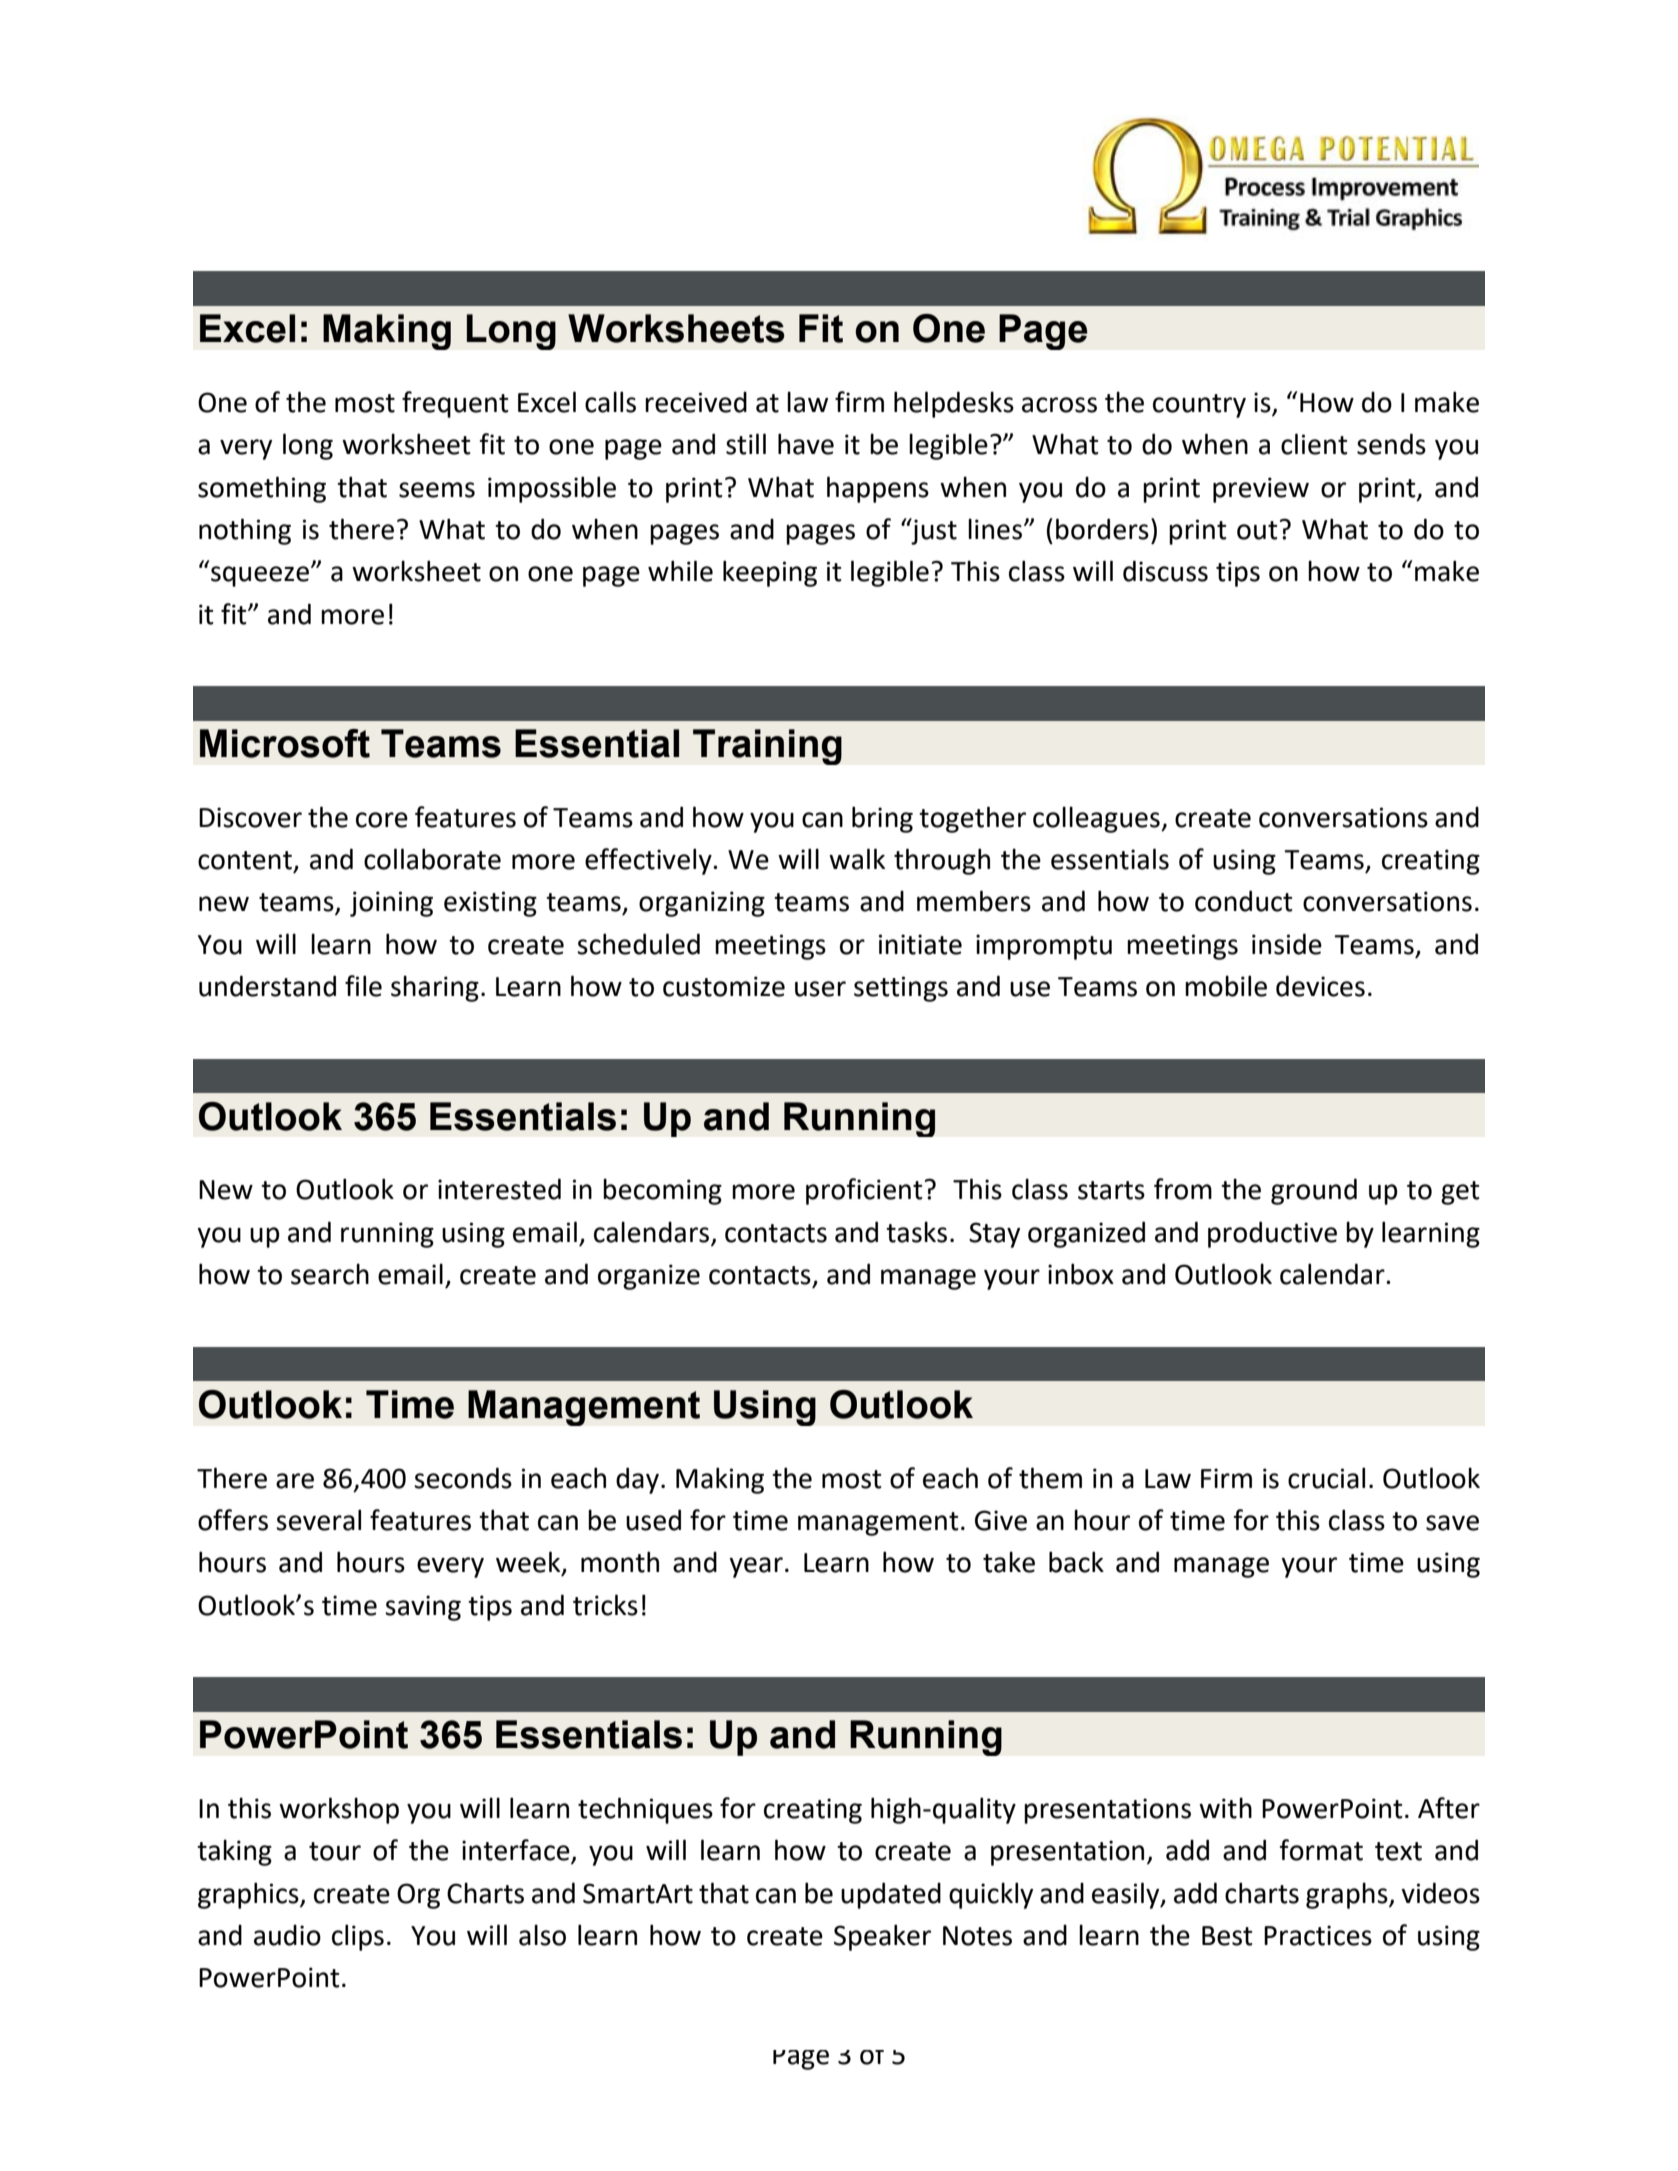  Describe the element at coordinates (1314, 444) in the image. I see `client` at that location.
